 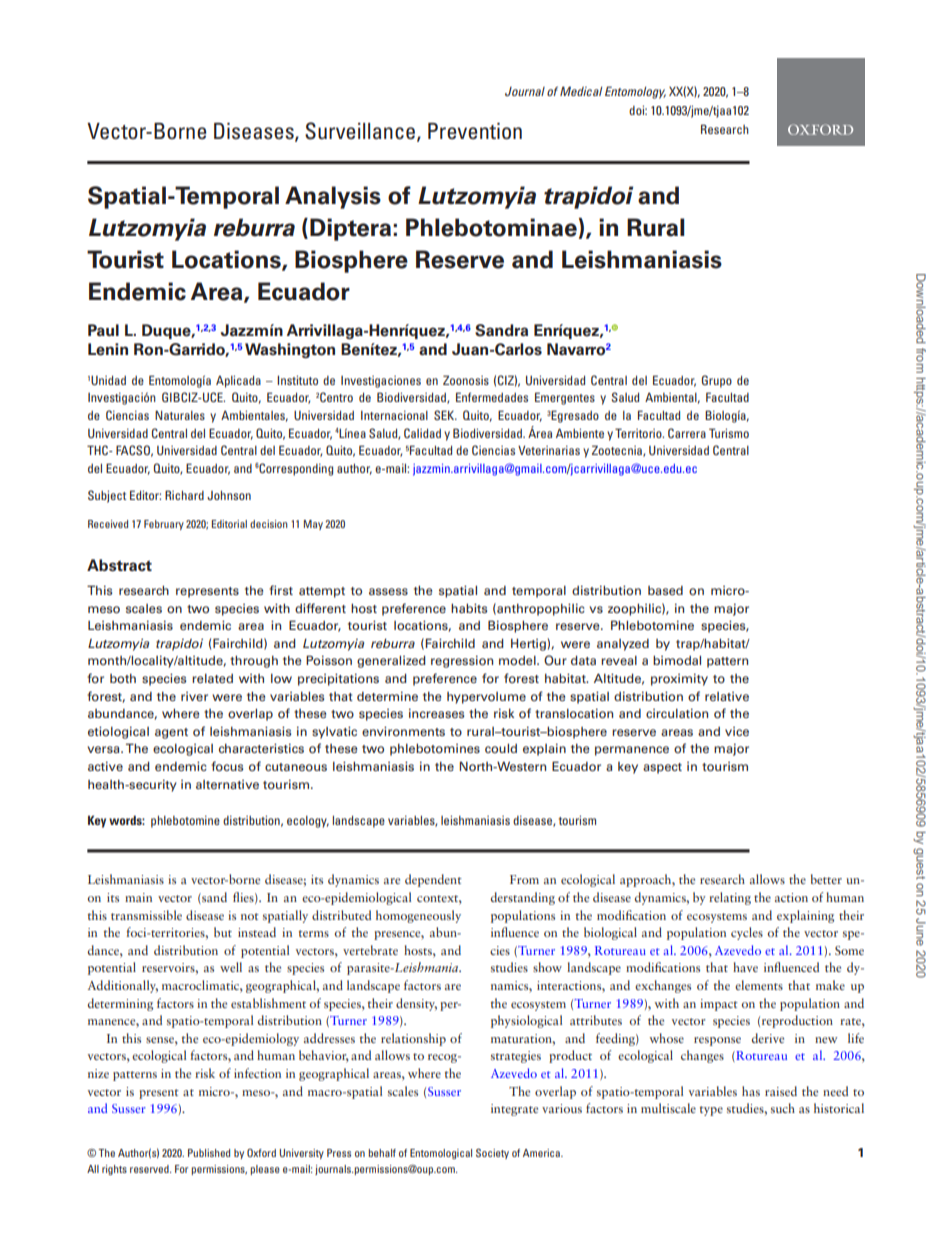 What do you see at coordinates (361, 131) in the screenshot?
I see `Surveillance` at bounding box center [361, 131].
